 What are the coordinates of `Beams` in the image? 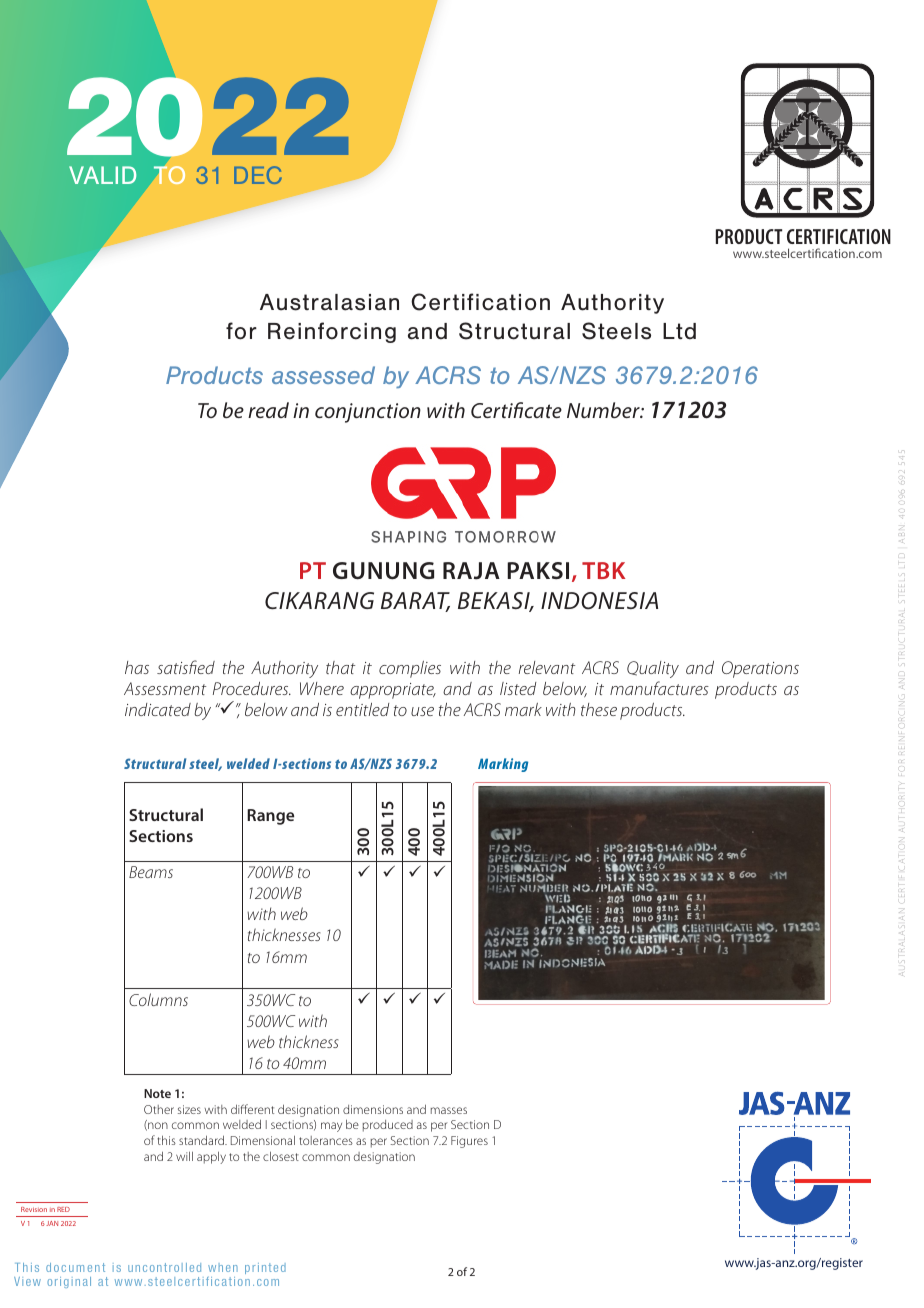 It's located at (151, 872).
